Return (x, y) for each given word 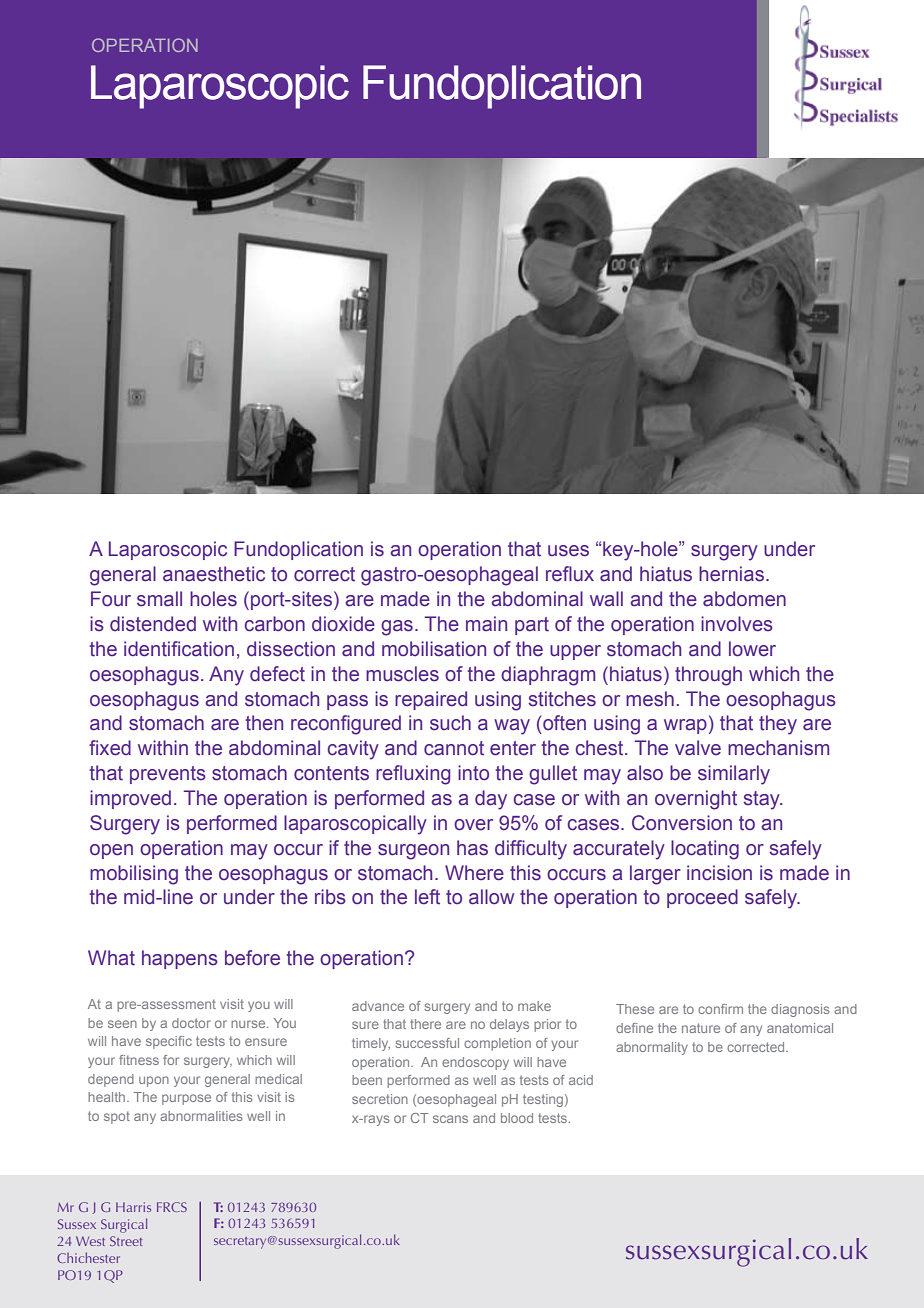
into (473, 773)
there (425, 1024)
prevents (168, 775)
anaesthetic (214, 574)
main (486, 624)
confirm (720, 1009)
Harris (133, 1207)
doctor (191, 1023)
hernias (731, 574)
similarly (734, 775)
